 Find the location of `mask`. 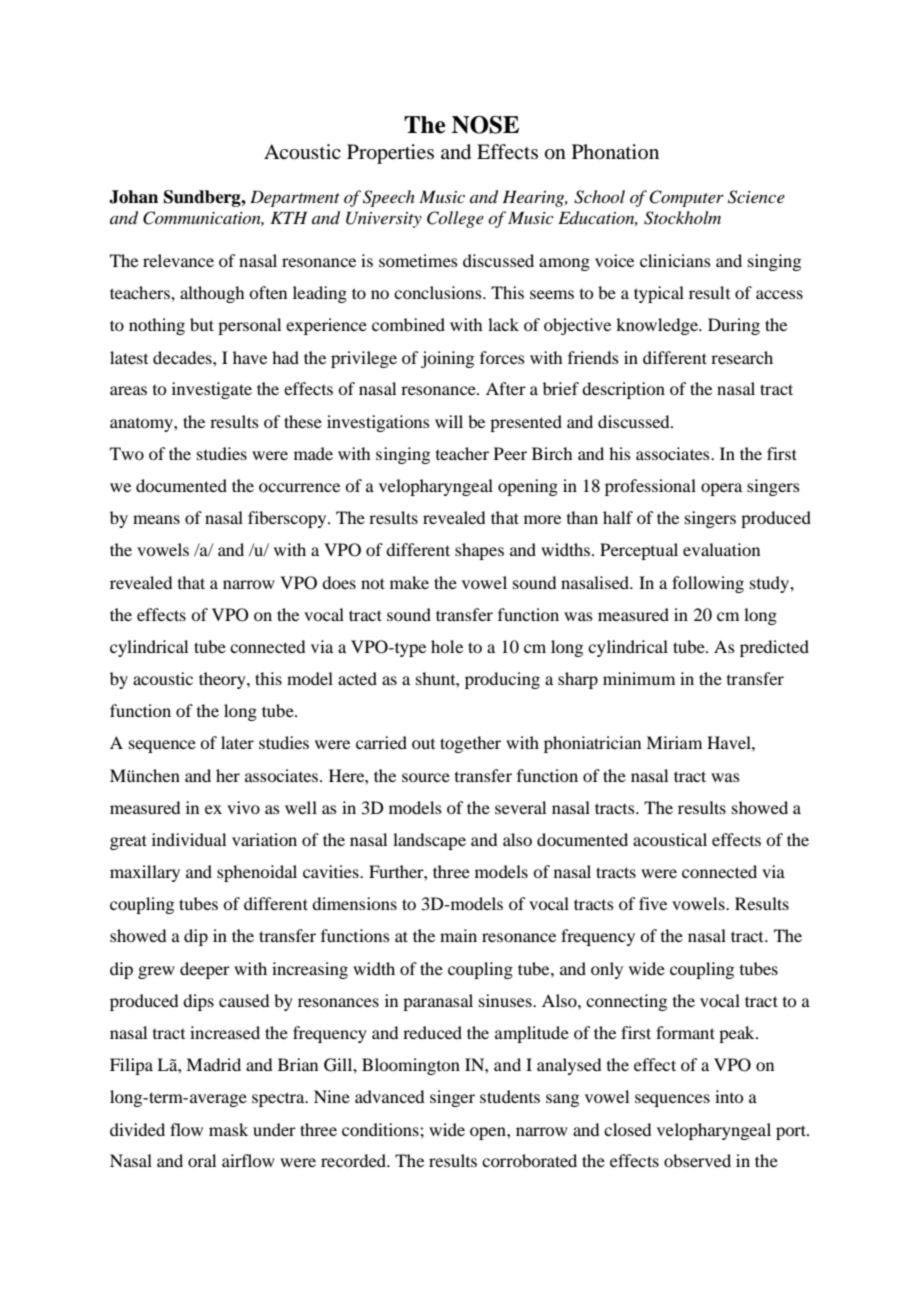

mask is located at coordinates (228, 1129).
